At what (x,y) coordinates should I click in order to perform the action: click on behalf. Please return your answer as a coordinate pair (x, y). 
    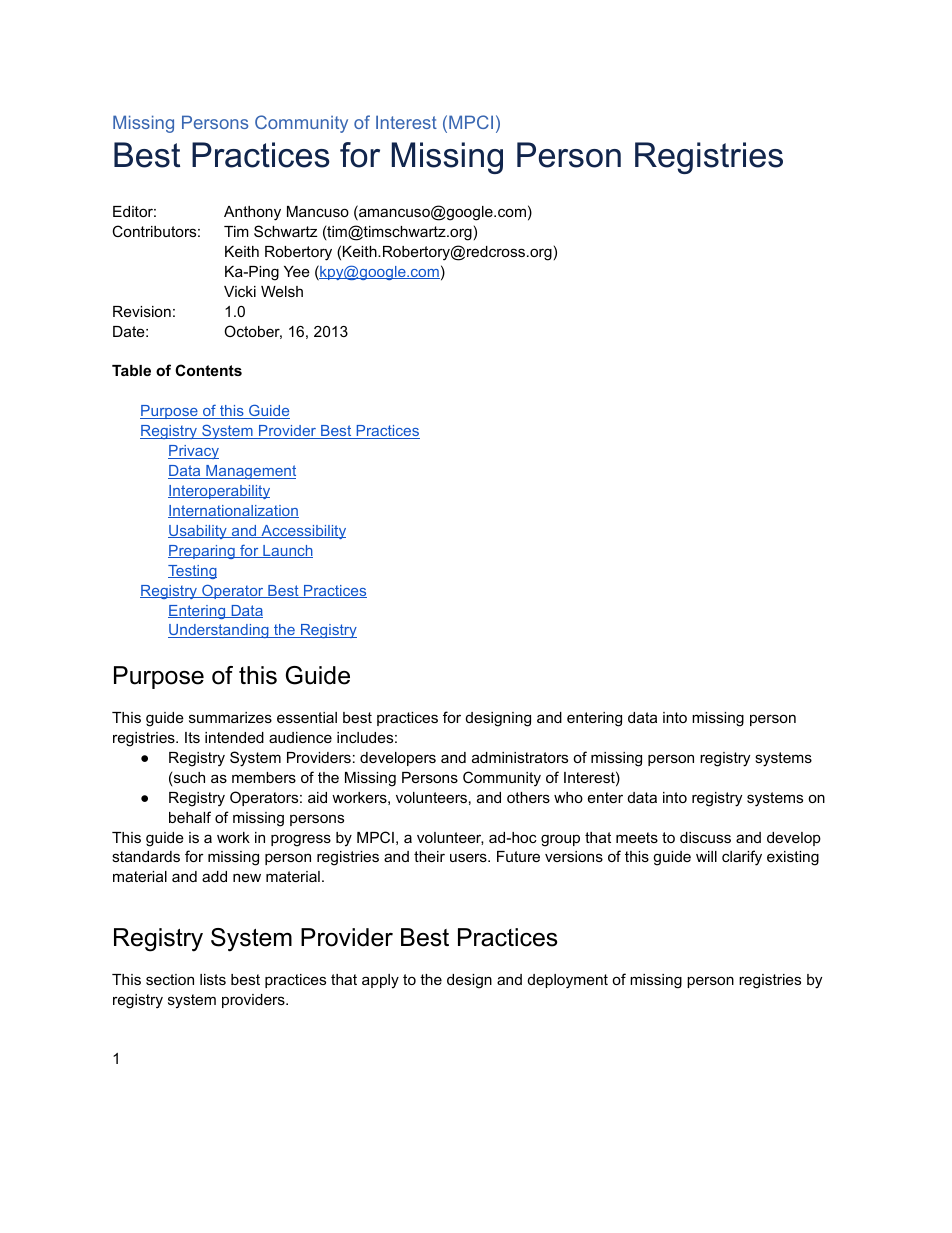
    Looking at the image, I should click on (190, 817).
